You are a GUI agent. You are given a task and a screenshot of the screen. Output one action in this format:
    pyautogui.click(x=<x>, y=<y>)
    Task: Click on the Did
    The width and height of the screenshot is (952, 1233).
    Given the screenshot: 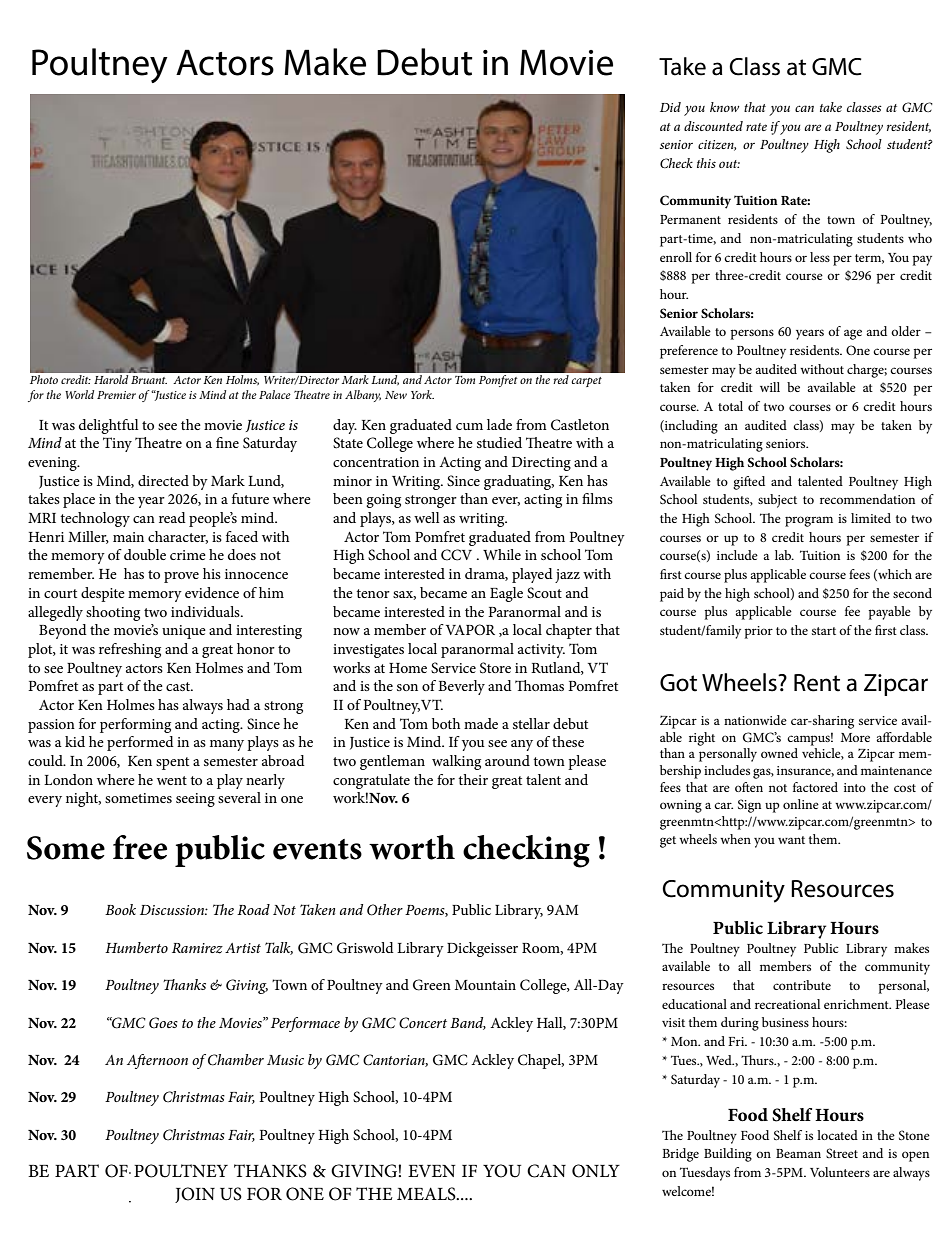 What is the action you would take?
    pyautogui.click(x=670, y=107)
